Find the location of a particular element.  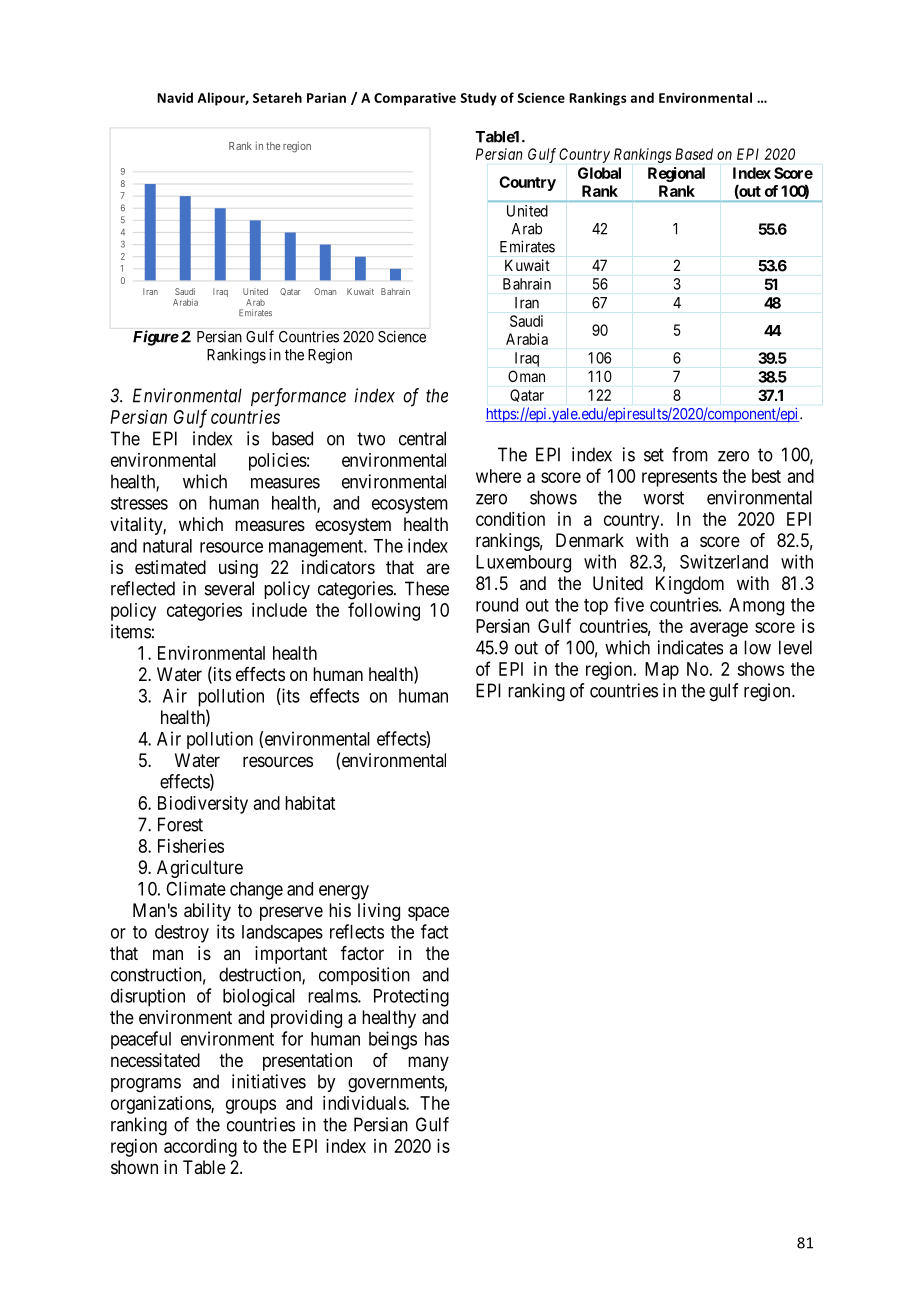

average is located at coordinates (719, 629).
